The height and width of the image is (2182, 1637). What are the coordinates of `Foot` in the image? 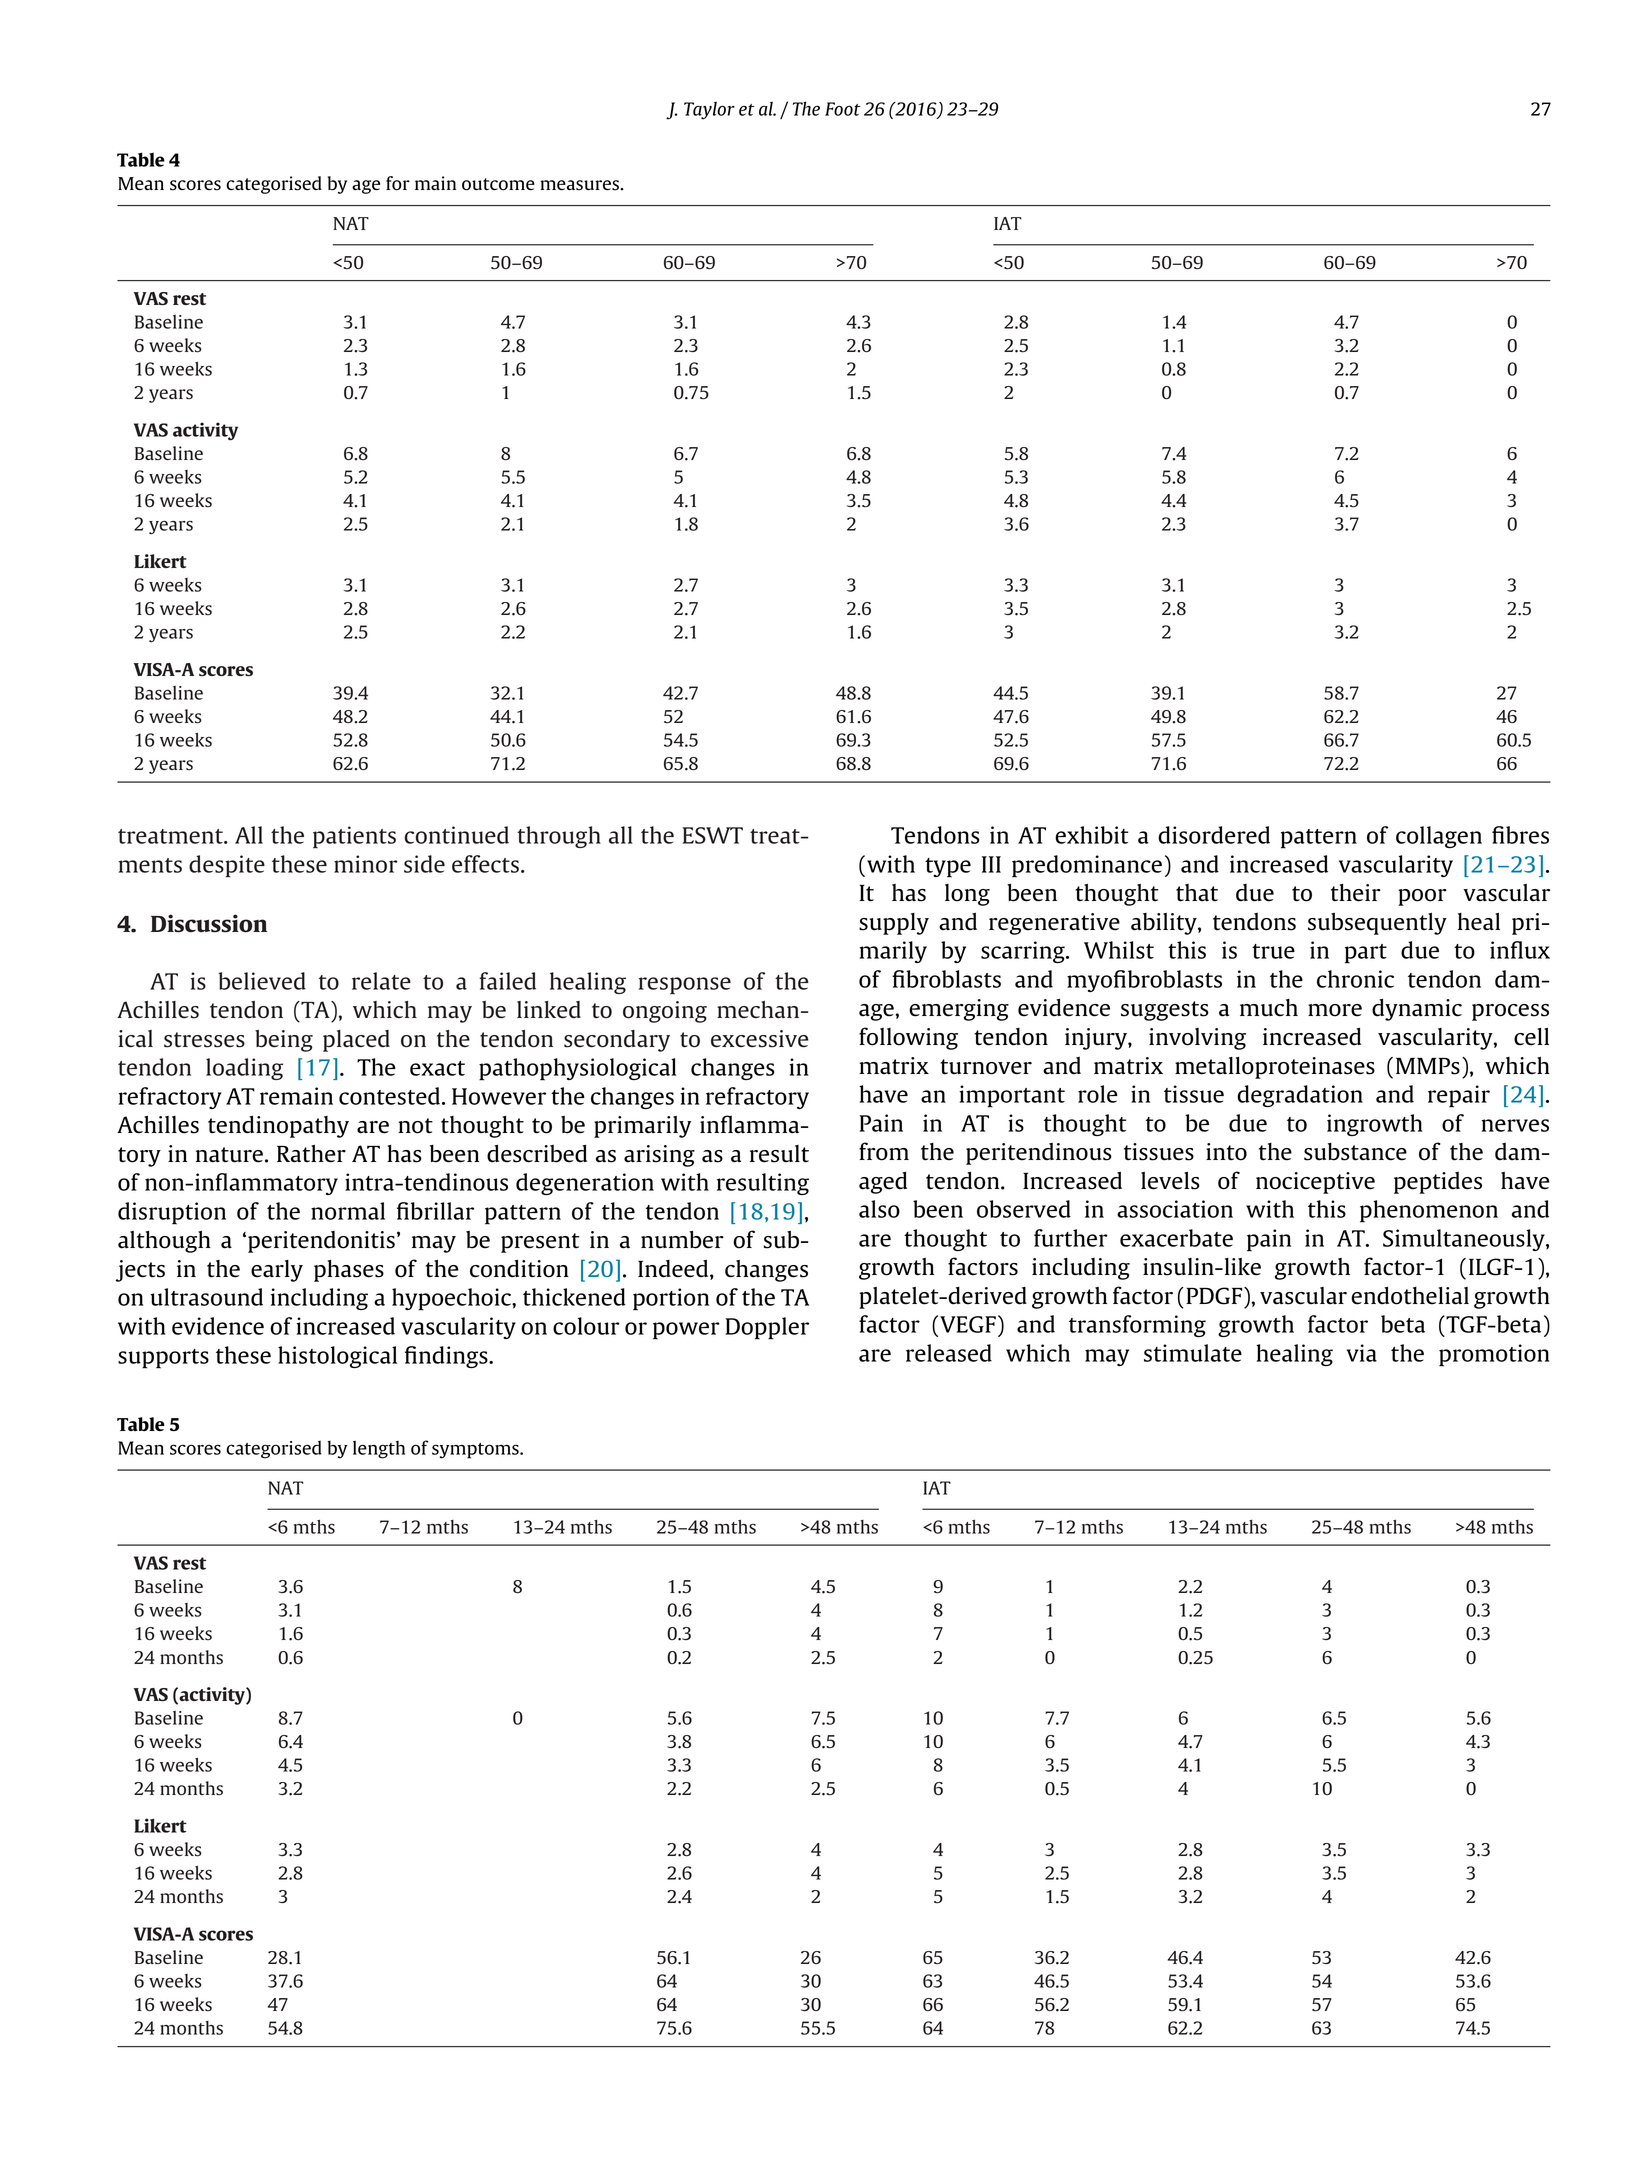 It's located at (842, 109).
